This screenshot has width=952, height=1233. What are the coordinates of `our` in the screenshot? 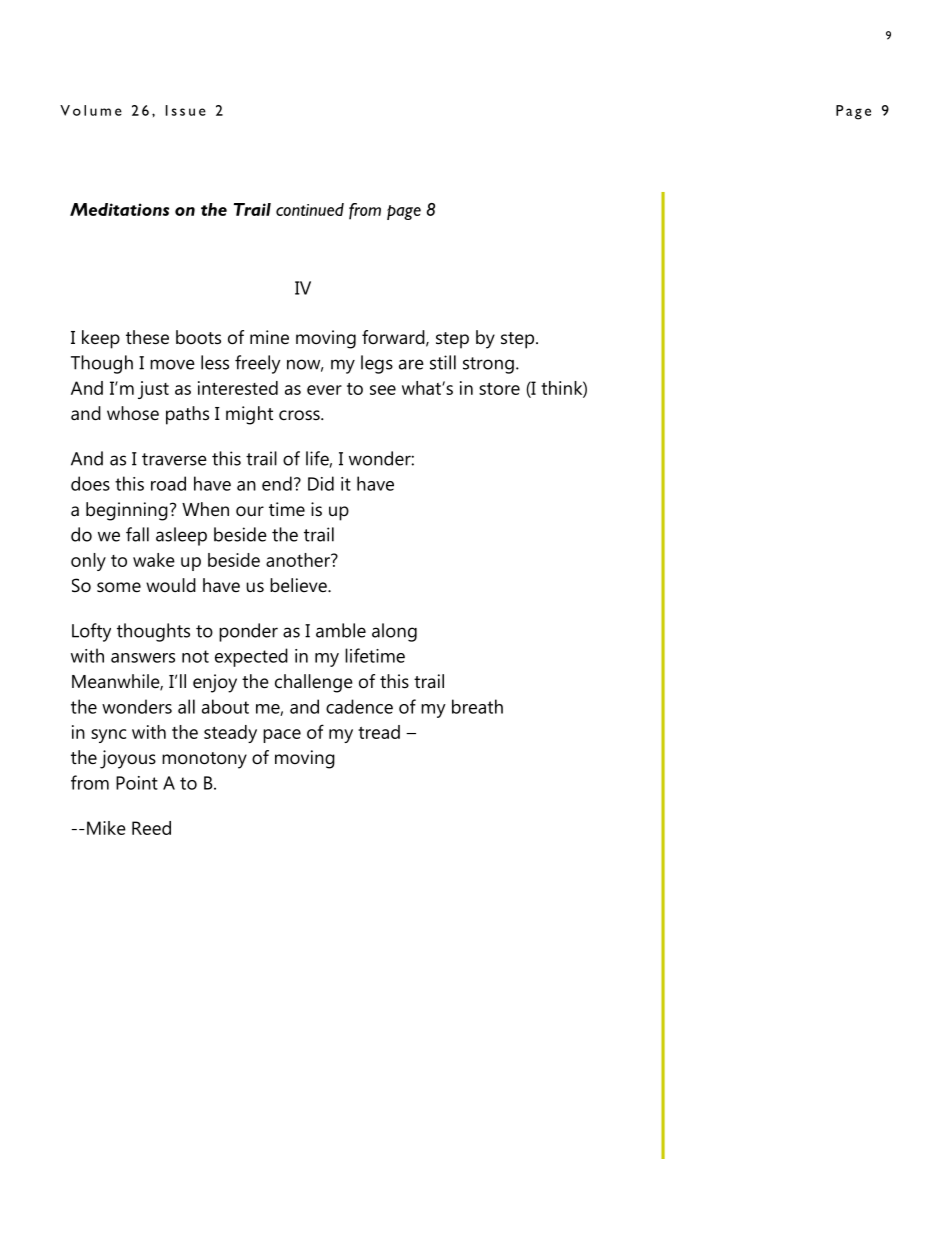 It's located at (250, 511).
